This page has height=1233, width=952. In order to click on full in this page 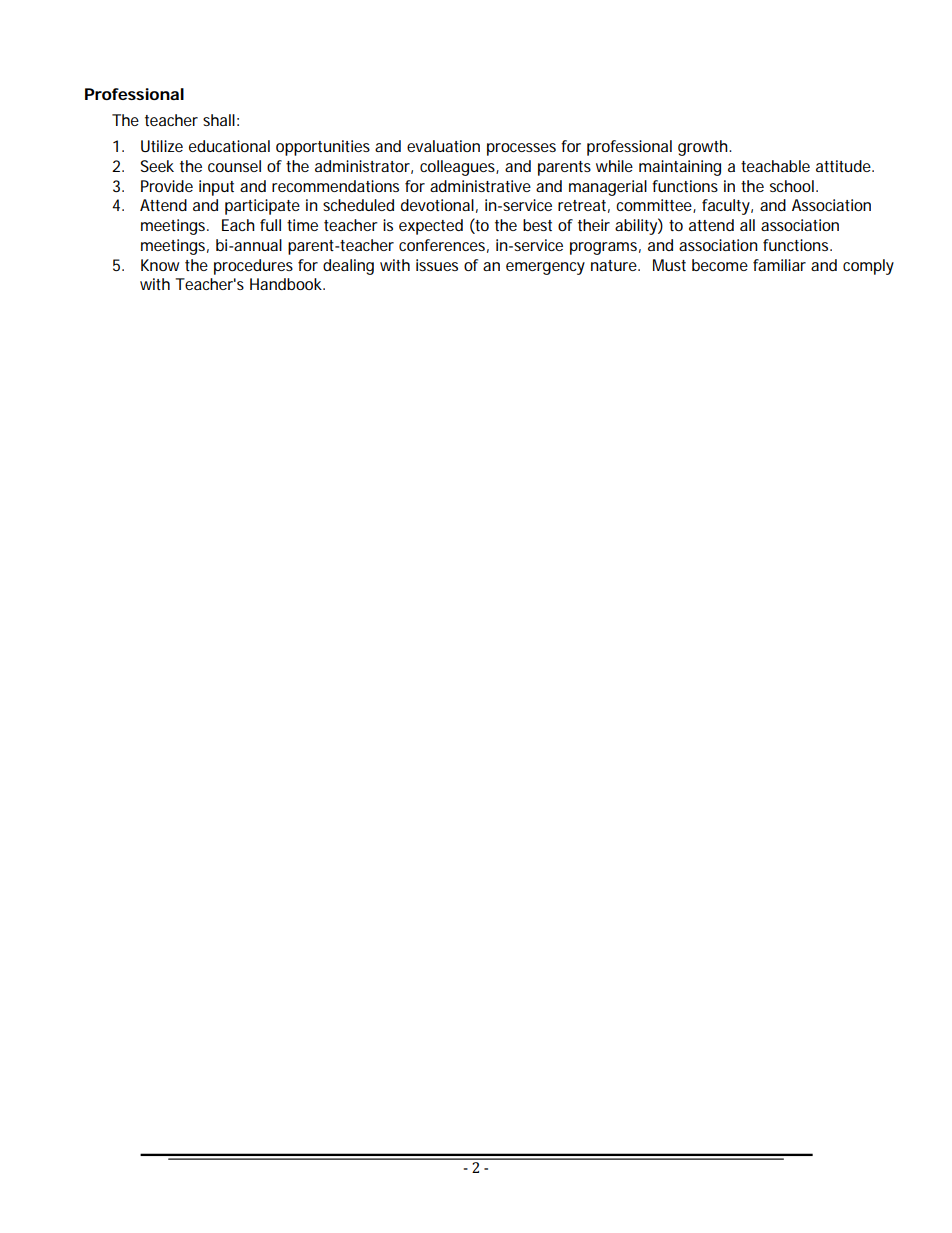, I will do `click(270, 225)`.
